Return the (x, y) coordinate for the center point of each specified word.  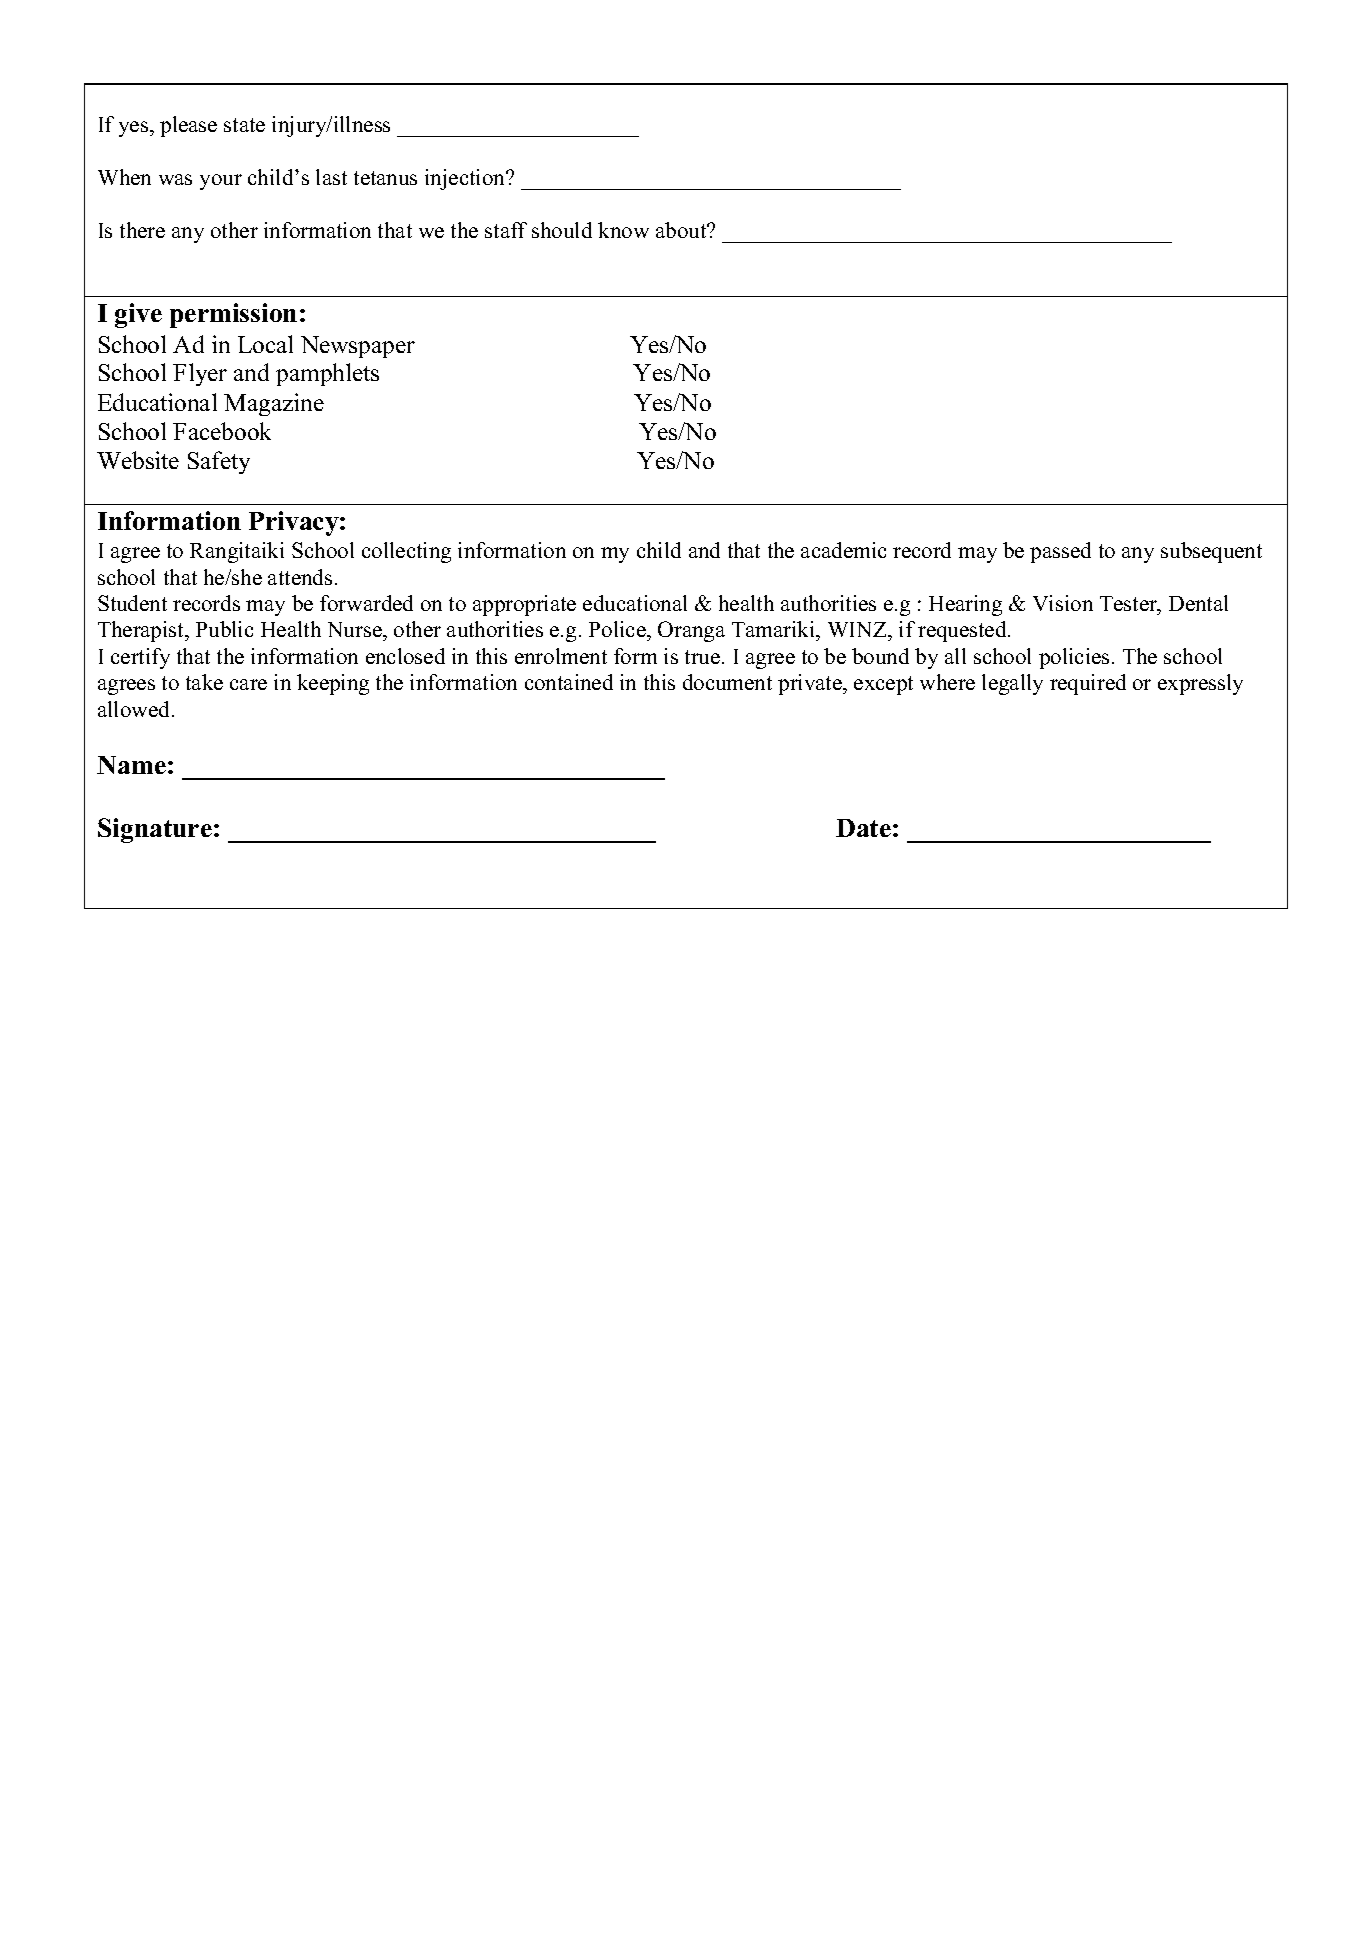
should (562, 230)
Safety (219, 462)
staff (506, 230)
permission (233, 315)
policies (1074, 658)
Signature (155, 830)
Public (224, 629)
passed (1060, 552)
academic (843, 550)
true (704, 657)
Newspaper (358, 347)
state (244, 125)
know (623, 230)
